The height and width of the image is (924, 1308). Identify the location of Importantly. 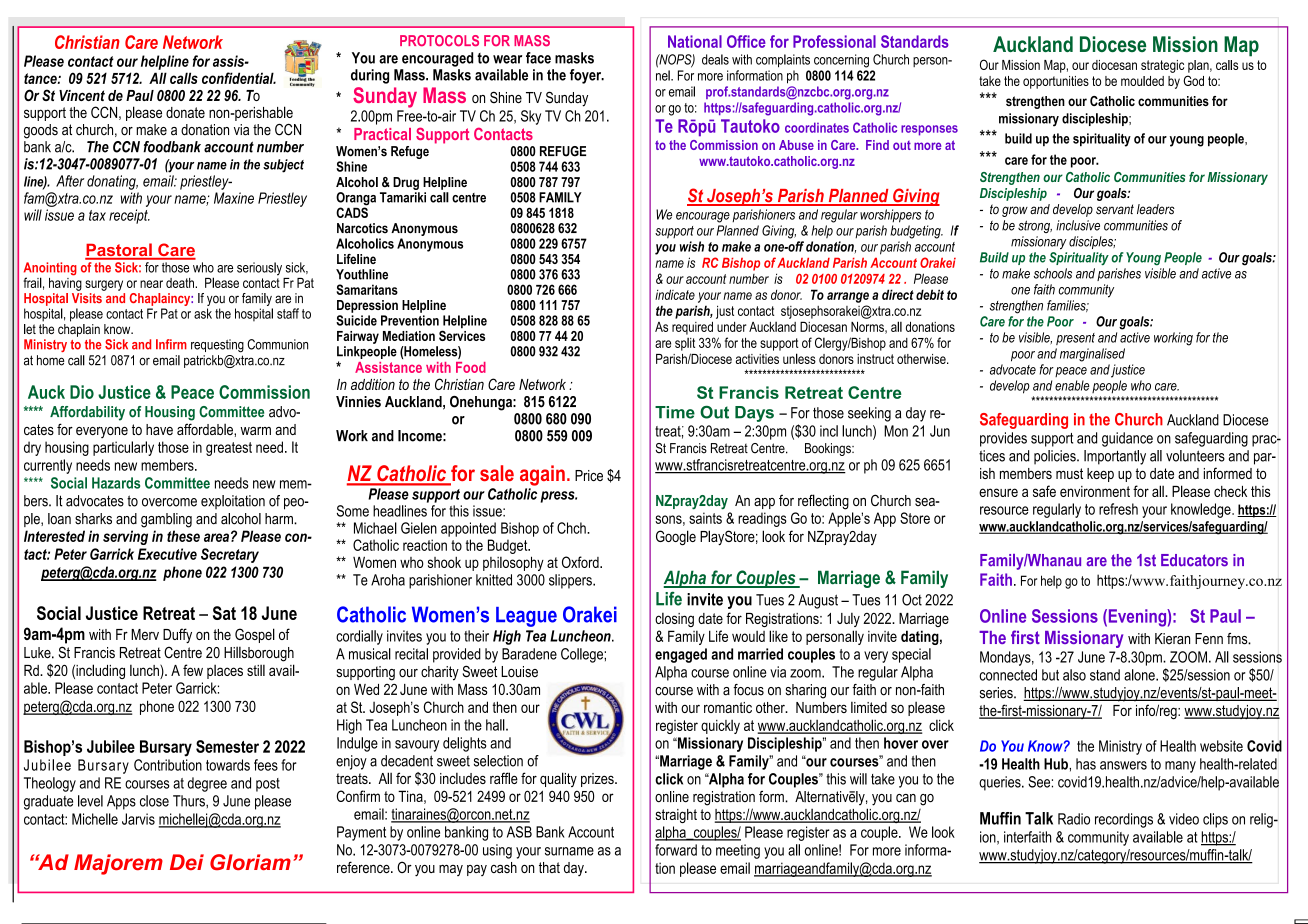
(1115, 457).
